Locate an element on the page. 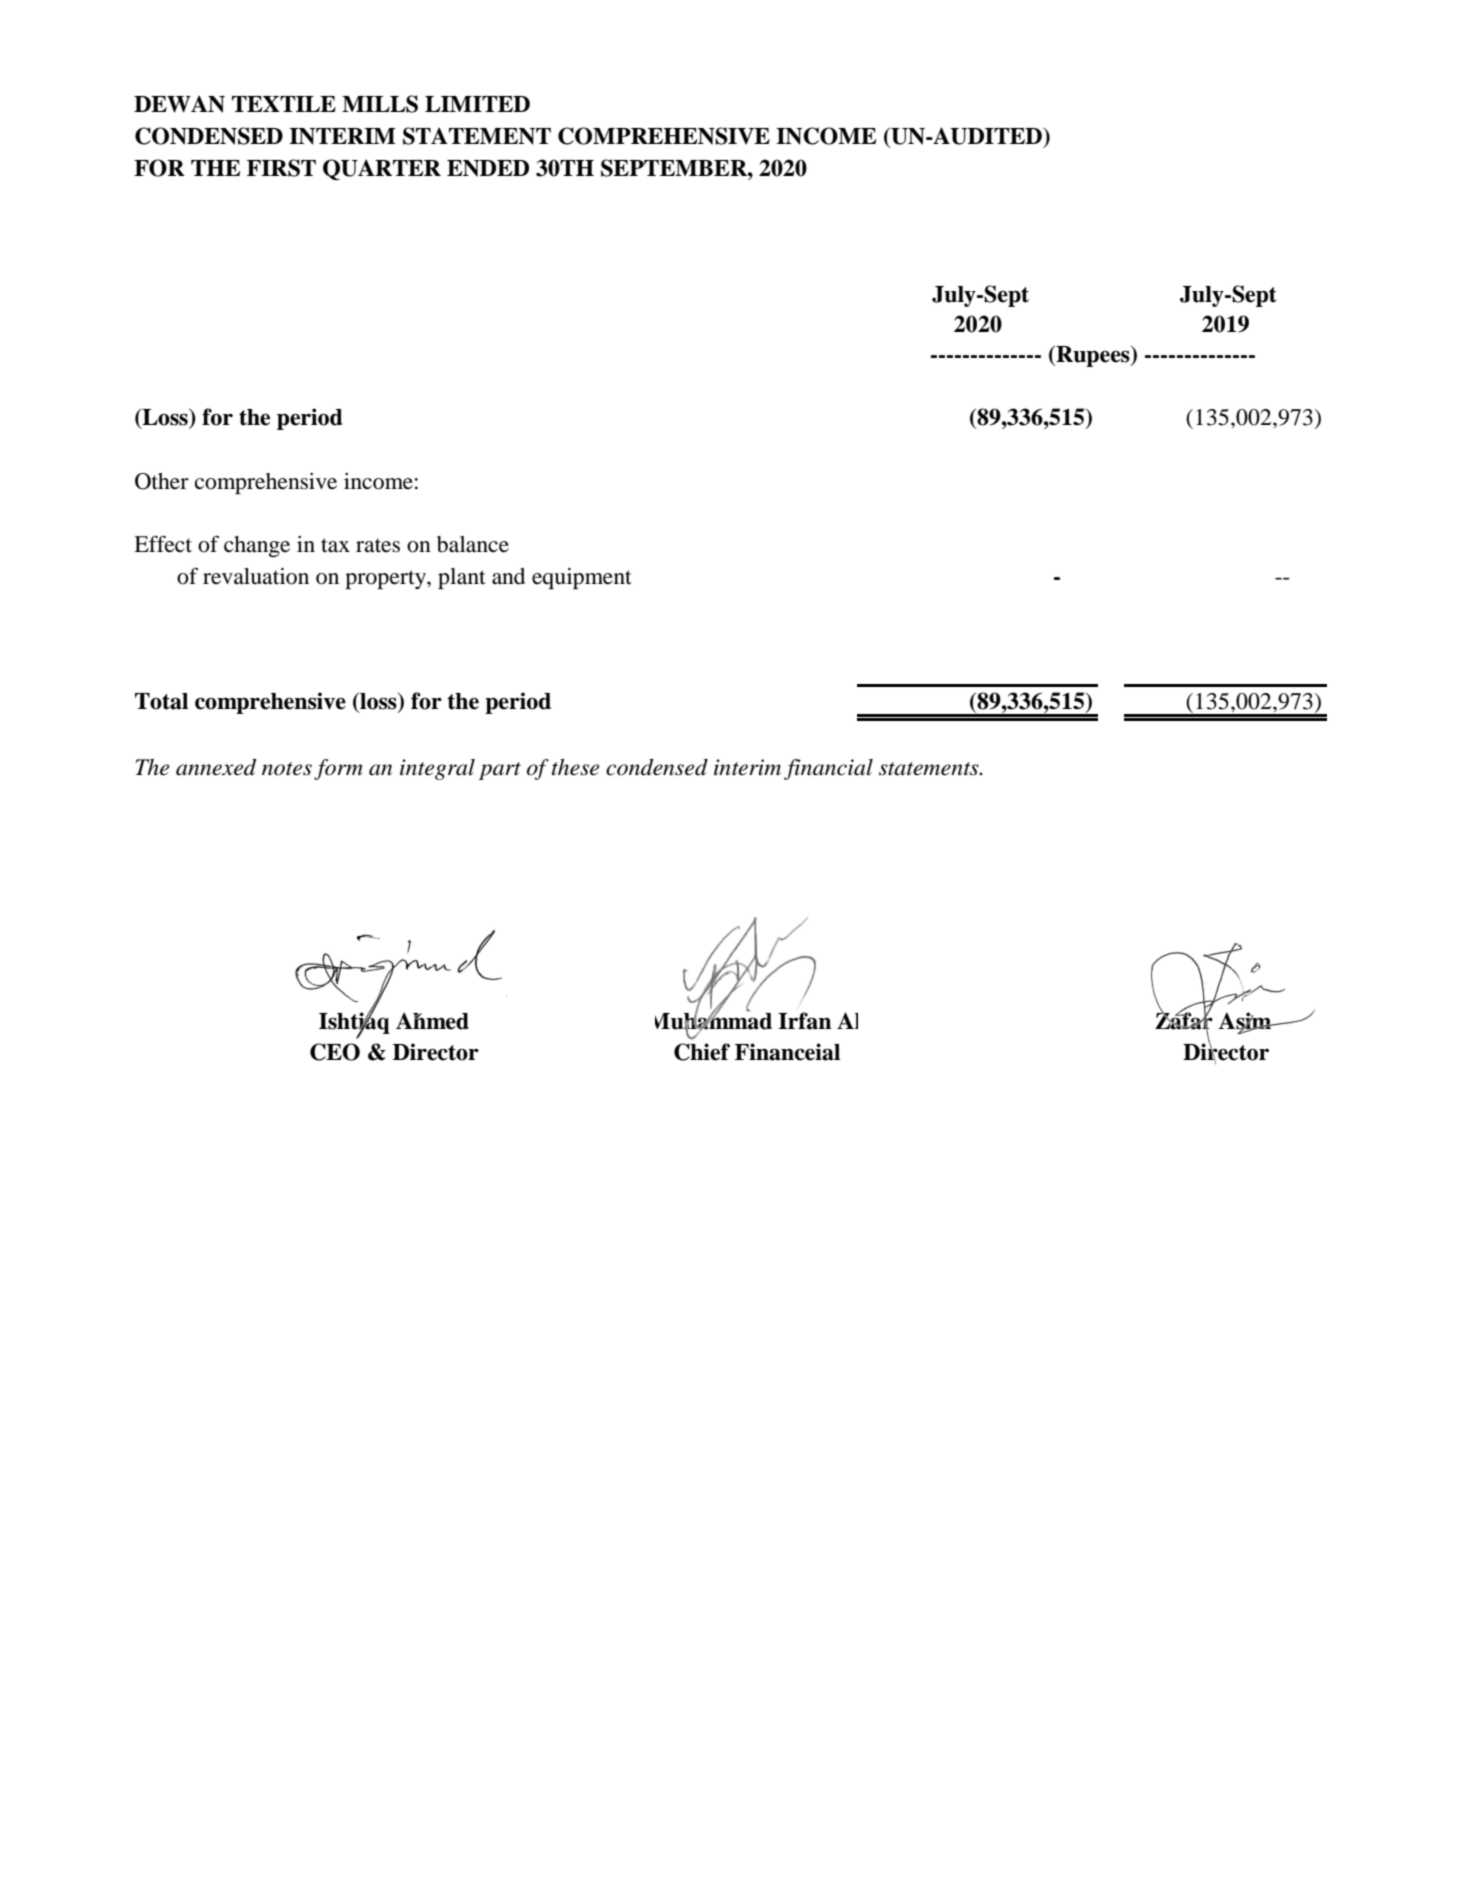  financial is located at coordinates (828, 769).
